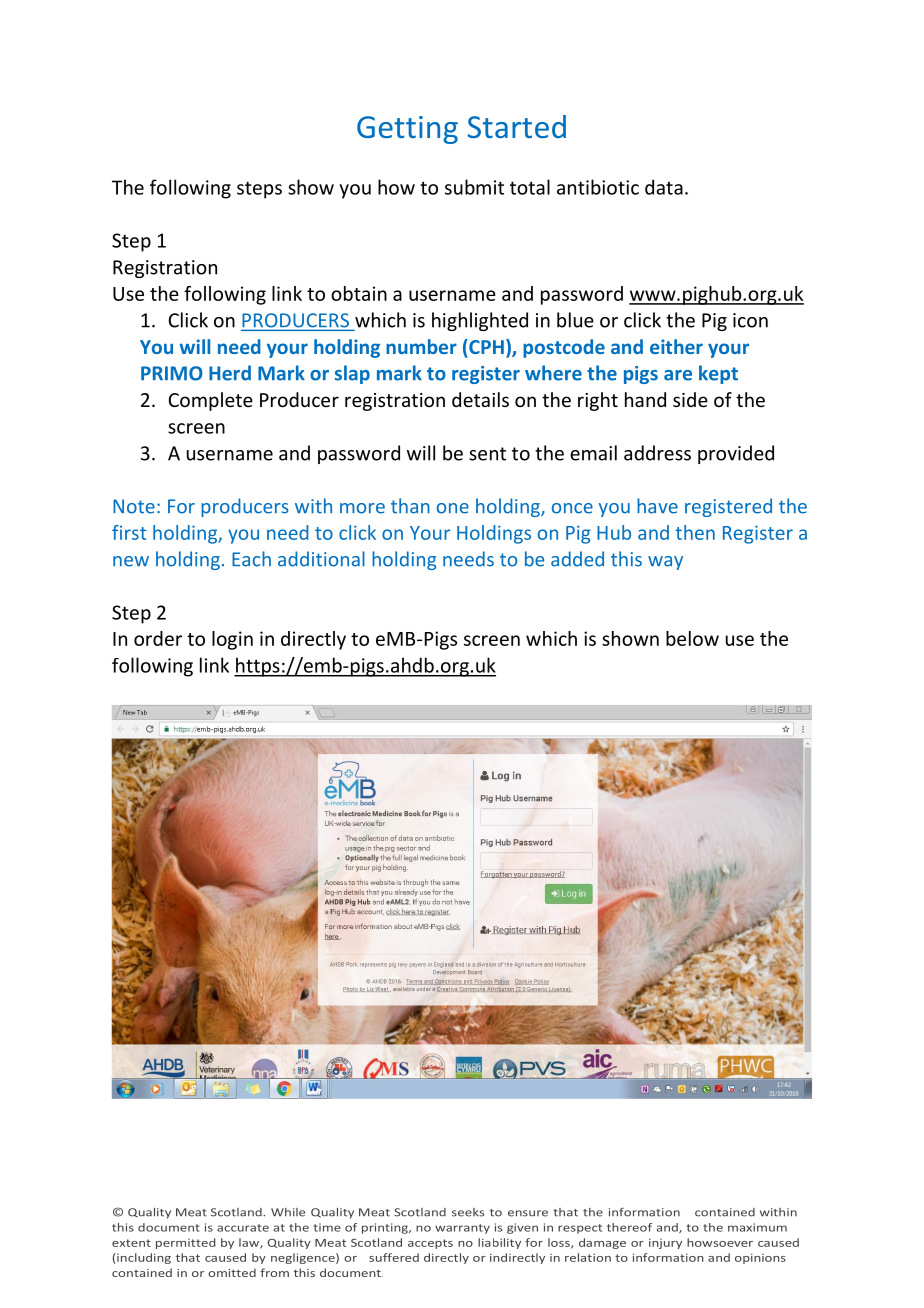 The image size is (924, 1308). I want to click on submit, so click(474, 187).
